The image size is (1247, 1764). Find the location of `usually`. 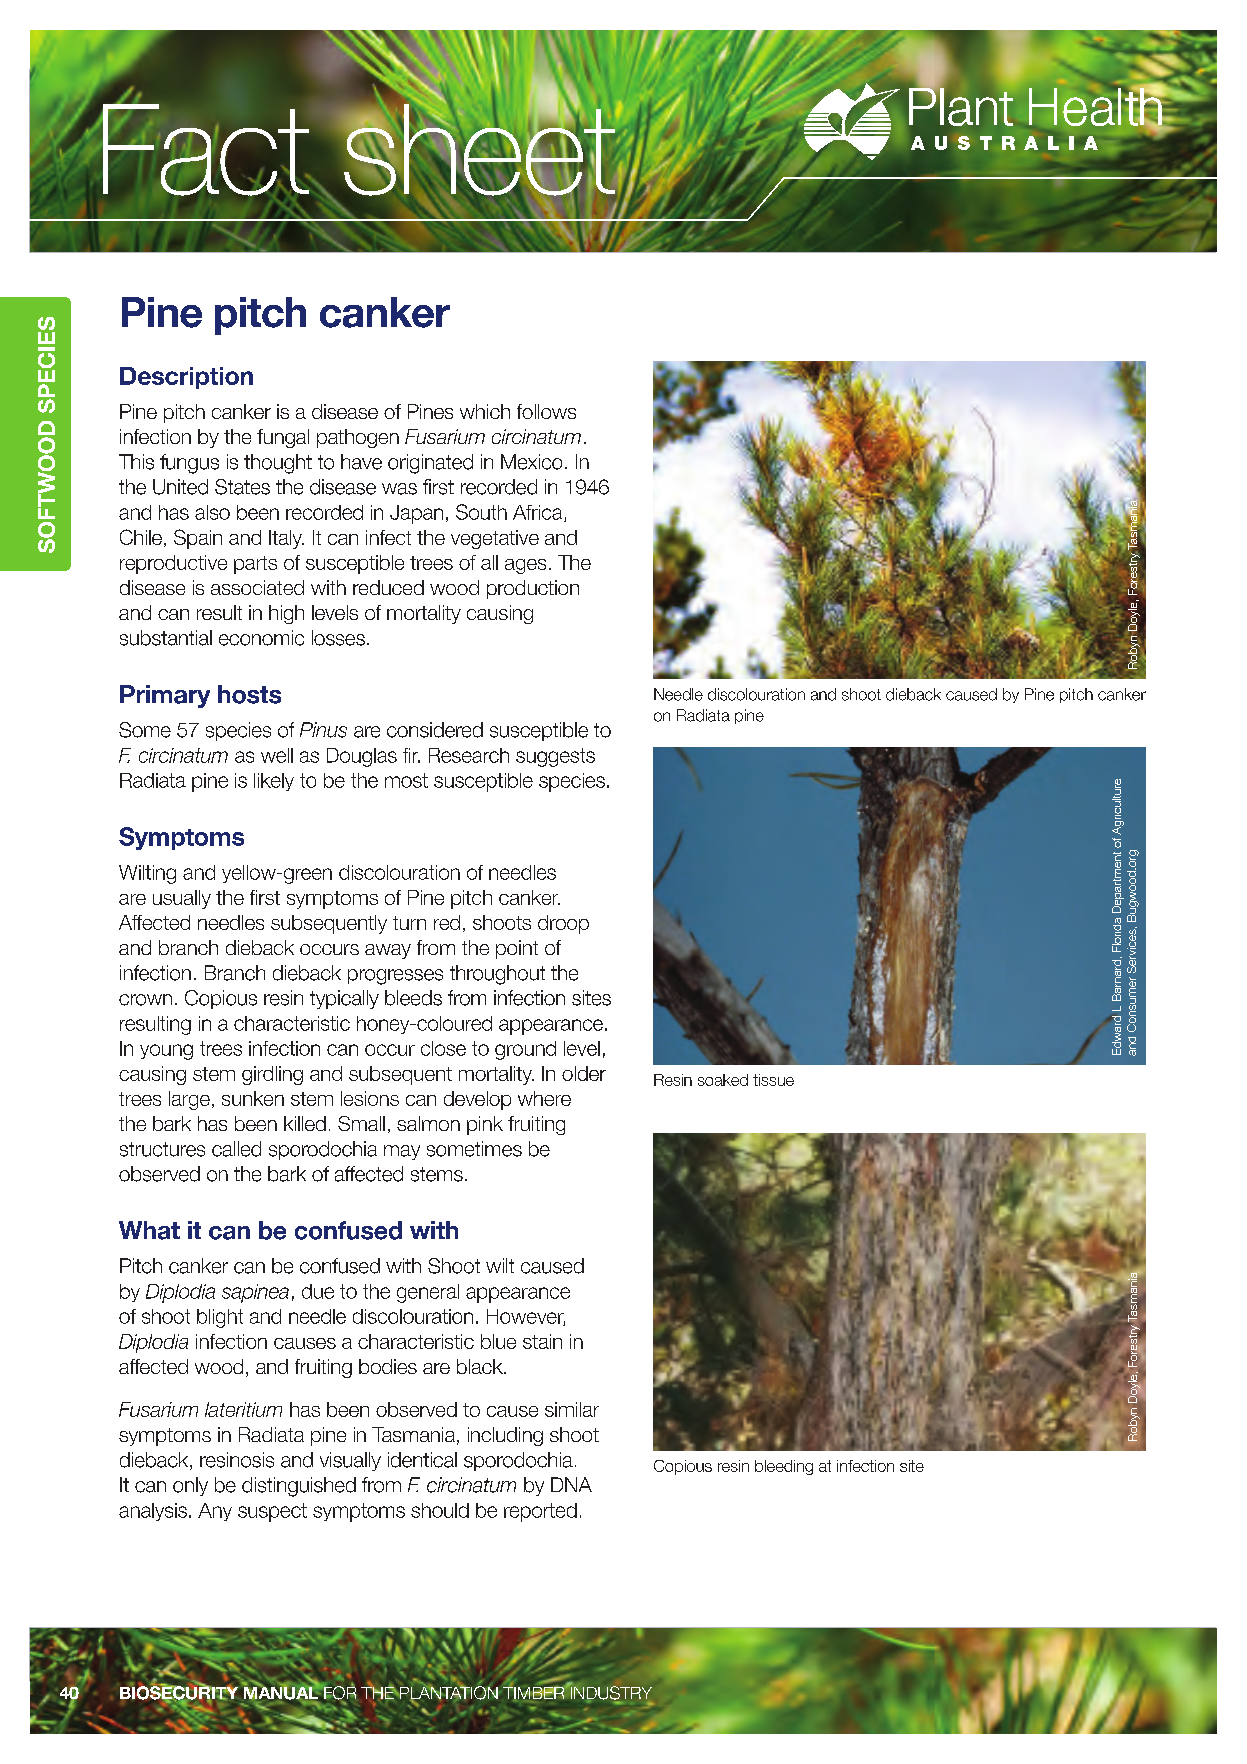

usually is located at coordinates (182, 899).
